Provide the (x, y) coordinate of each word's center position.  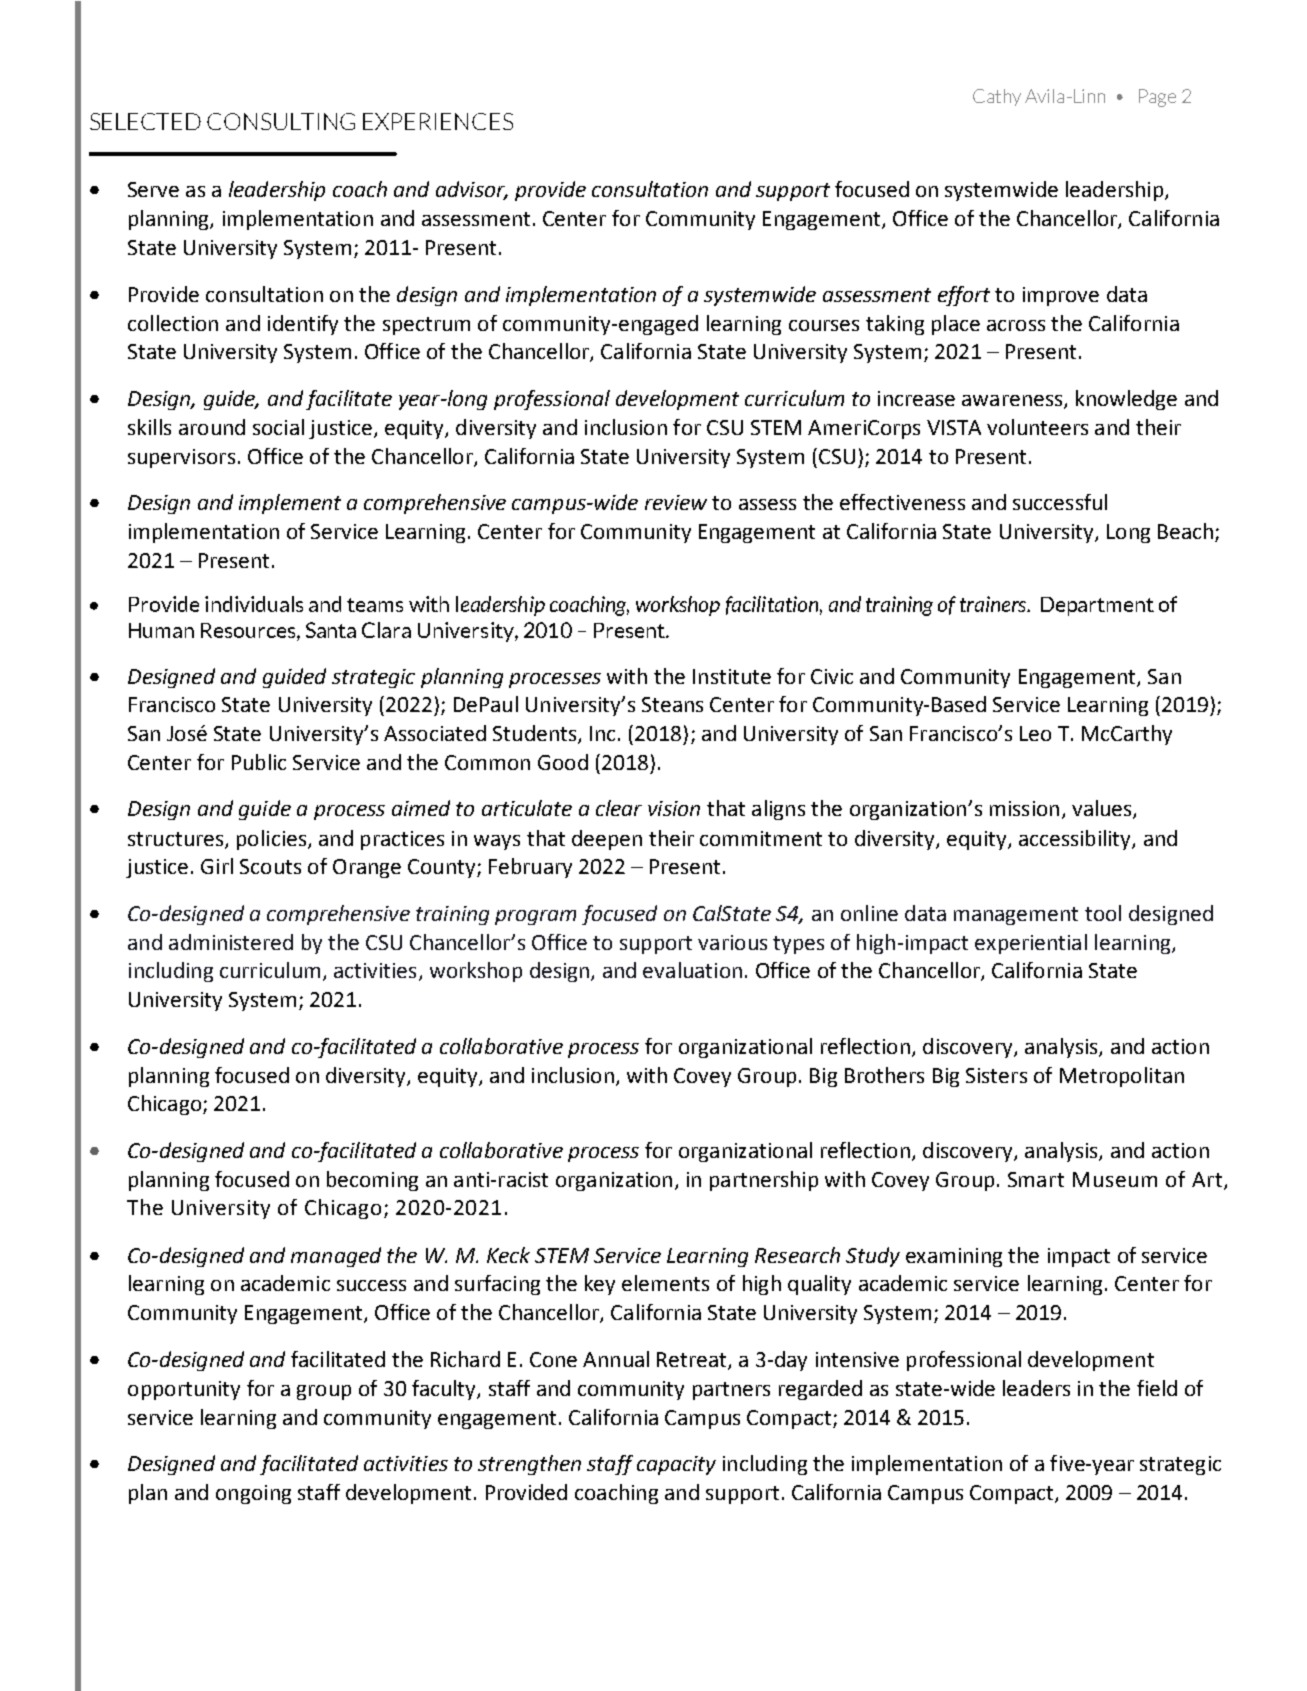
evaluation (692, 970)
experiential (1031, 944)
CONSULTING (281, 121)
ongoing (253, 1494)
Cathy (997, 97)
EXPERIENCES (438, 121)
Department (1097, 606)
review (676, 502)
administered (231, 942)
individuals (254, 604)
